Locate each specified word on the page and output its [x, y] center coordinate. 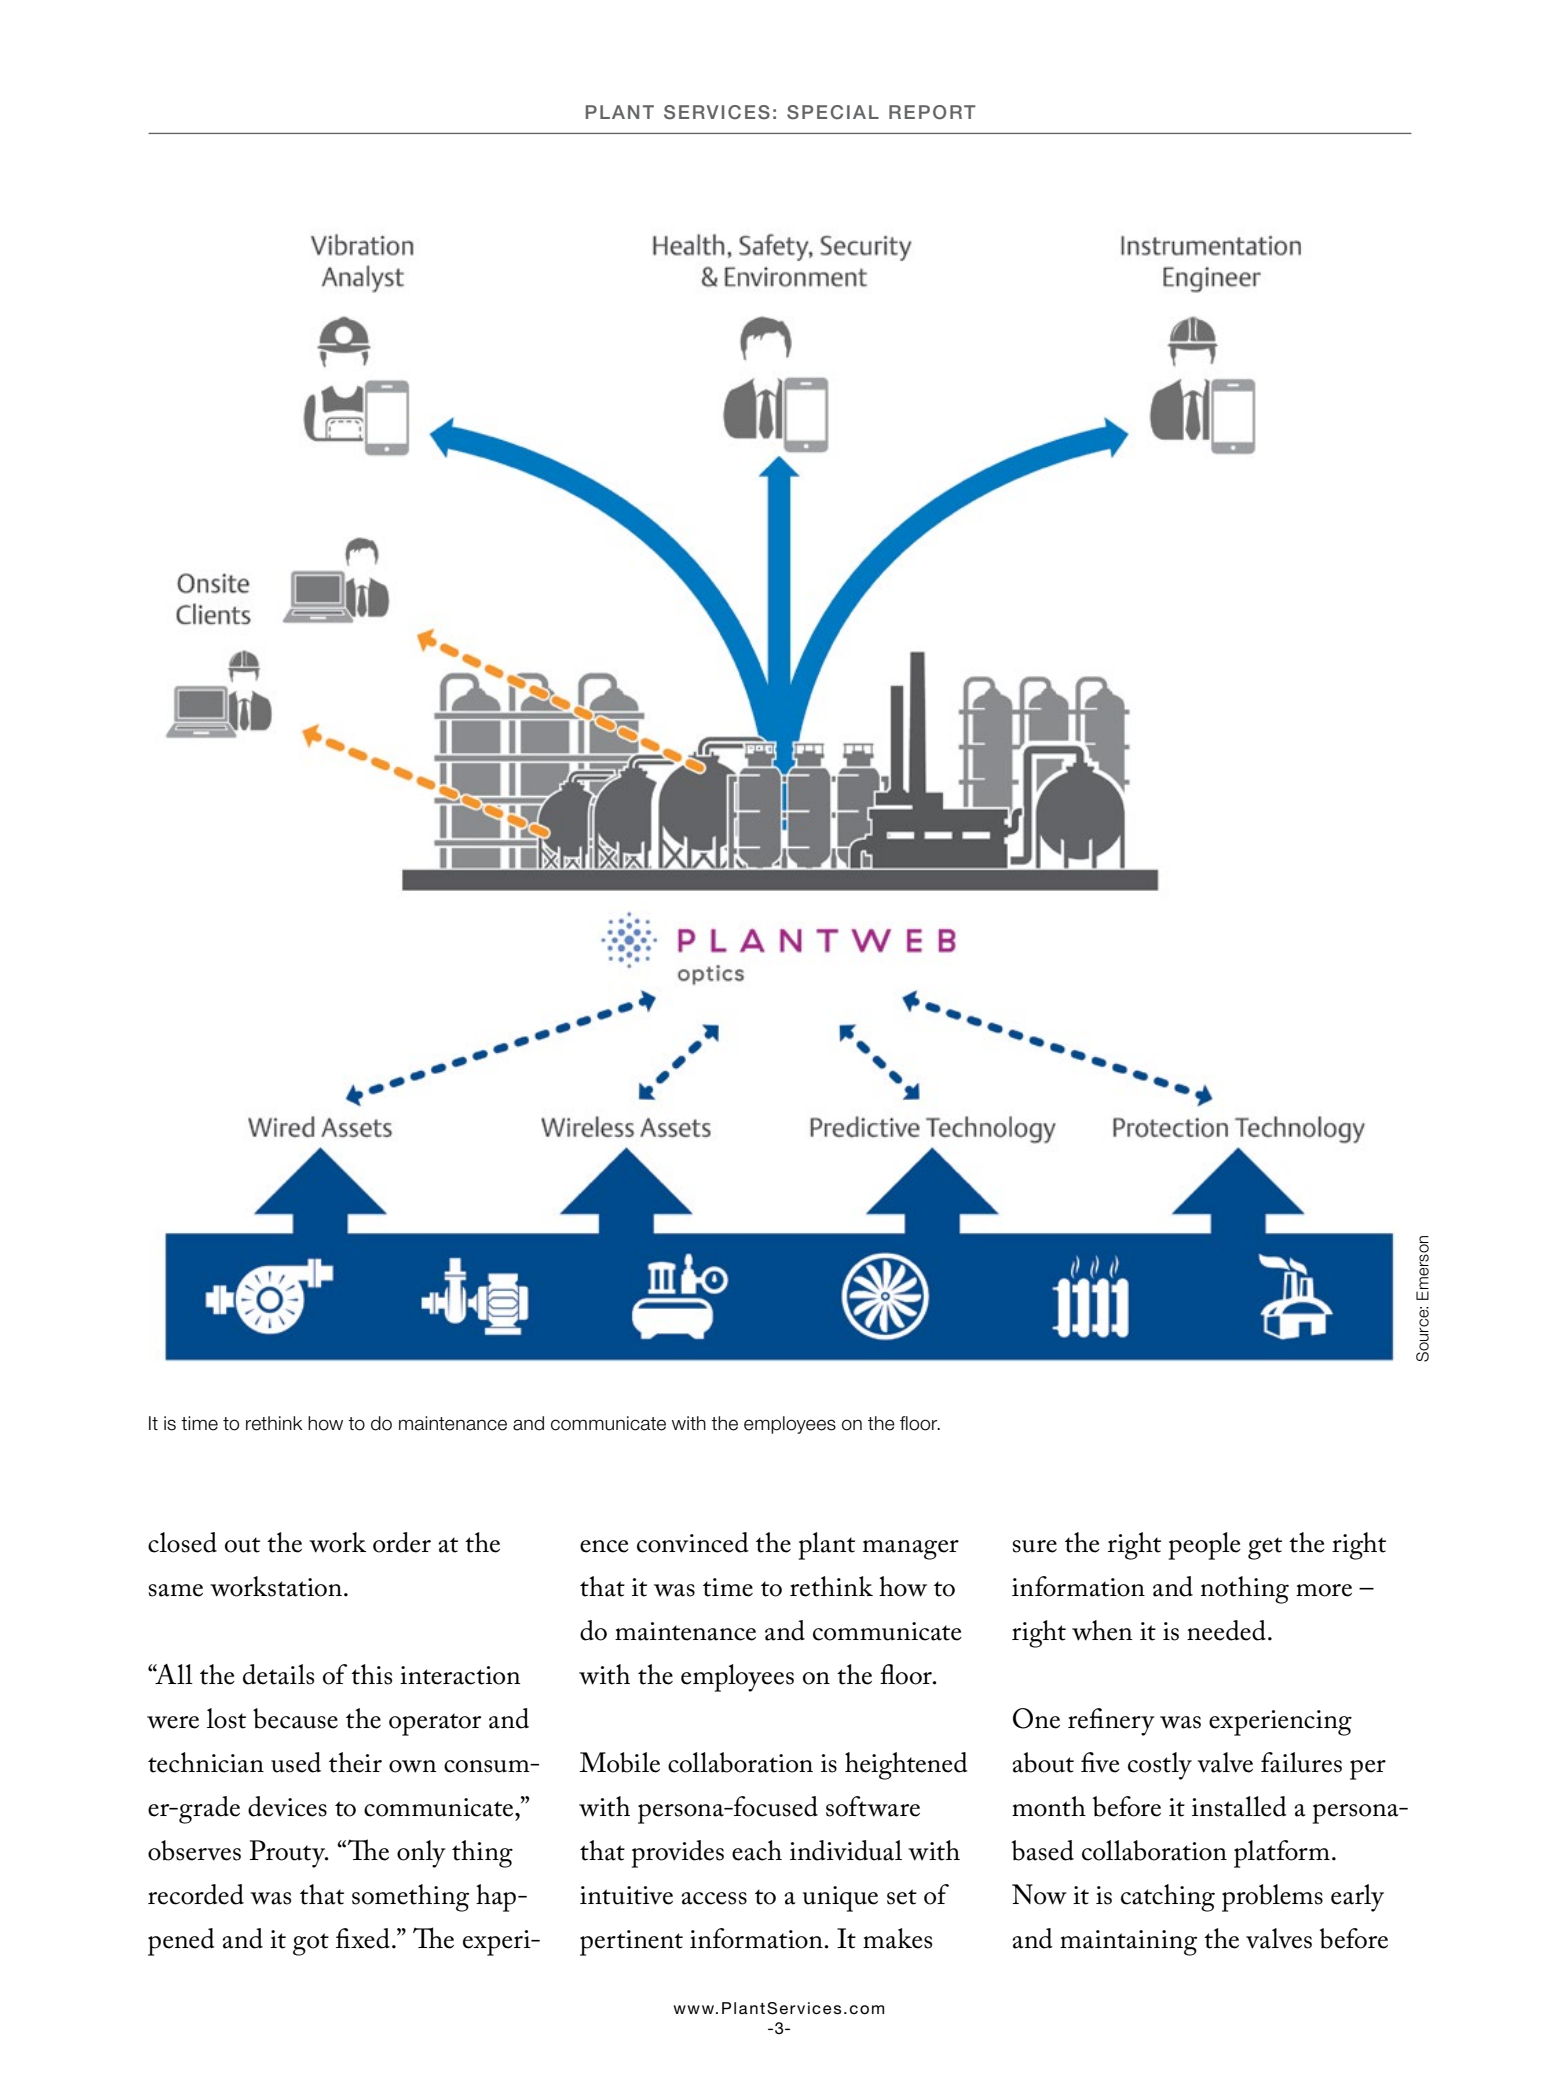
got [311, 1944]
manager [911, 1550]
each [757, 1850]
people [1205, 1546]
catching [1168, 1898]
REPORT [932, 112]
